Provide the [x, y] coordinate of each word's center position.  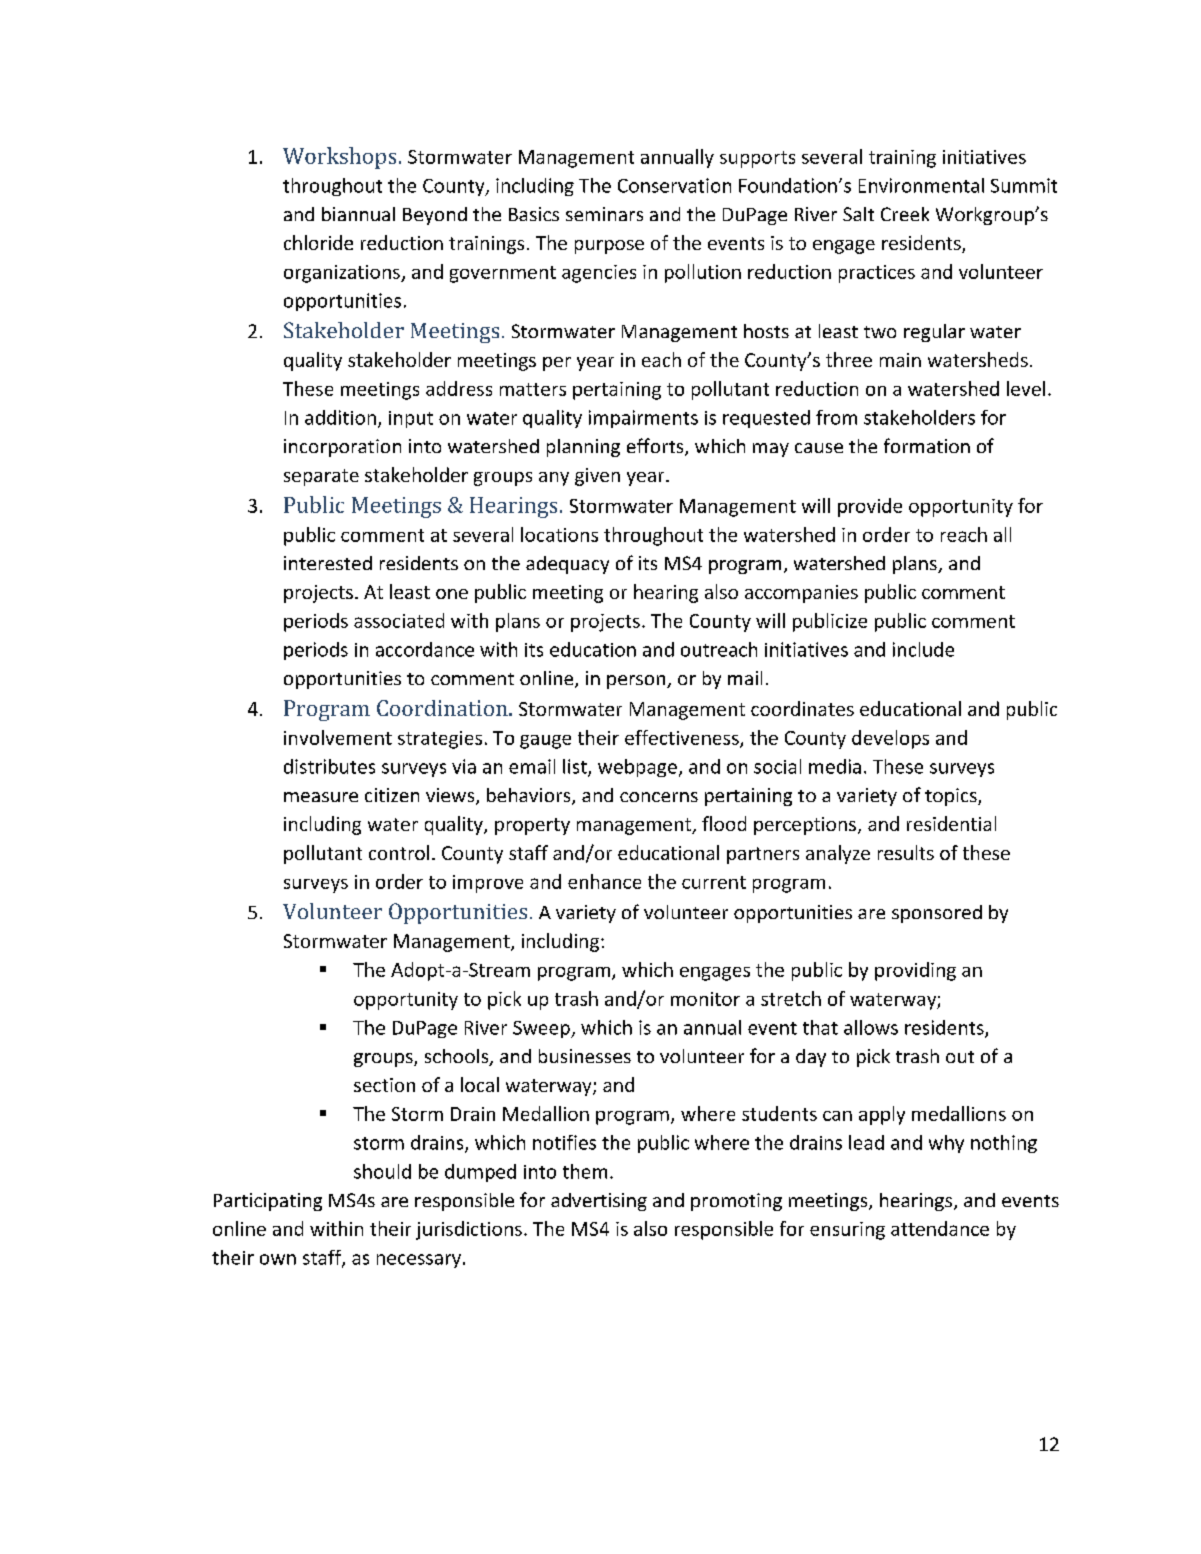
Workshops [339, 158]
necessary [419, 1261]
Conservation [674, 185]
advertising [599, 1202]
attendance [940, 1228]
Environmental [921, 185]
